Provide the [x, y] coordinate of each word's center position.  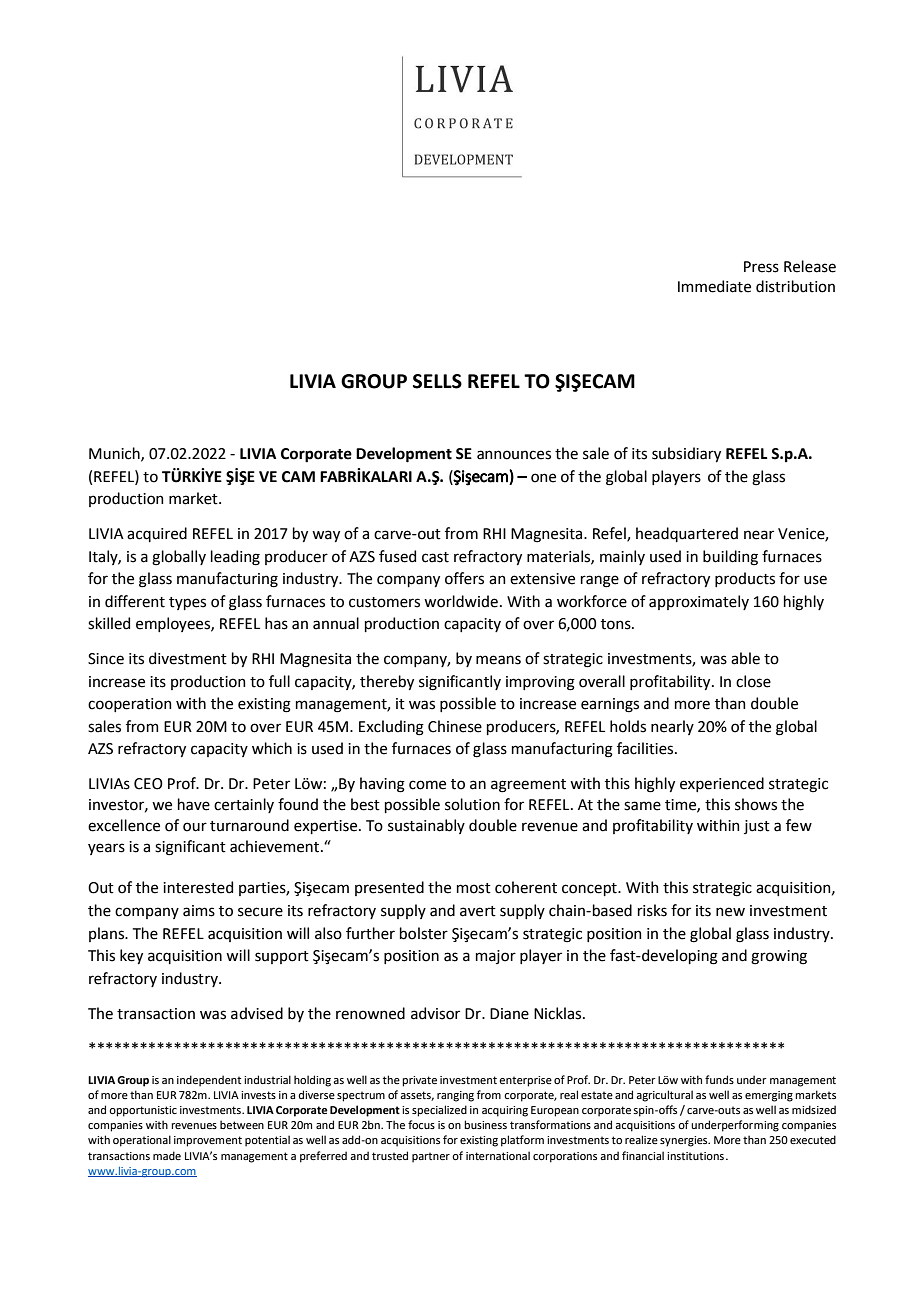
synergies [685, 1141]
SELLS [437, 381]
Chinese [455, 726]
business [485, 1124]
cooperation [130, 705]
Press [761, 267]
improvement [208, 1141]
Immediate [714, 286]
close [753, 681]
